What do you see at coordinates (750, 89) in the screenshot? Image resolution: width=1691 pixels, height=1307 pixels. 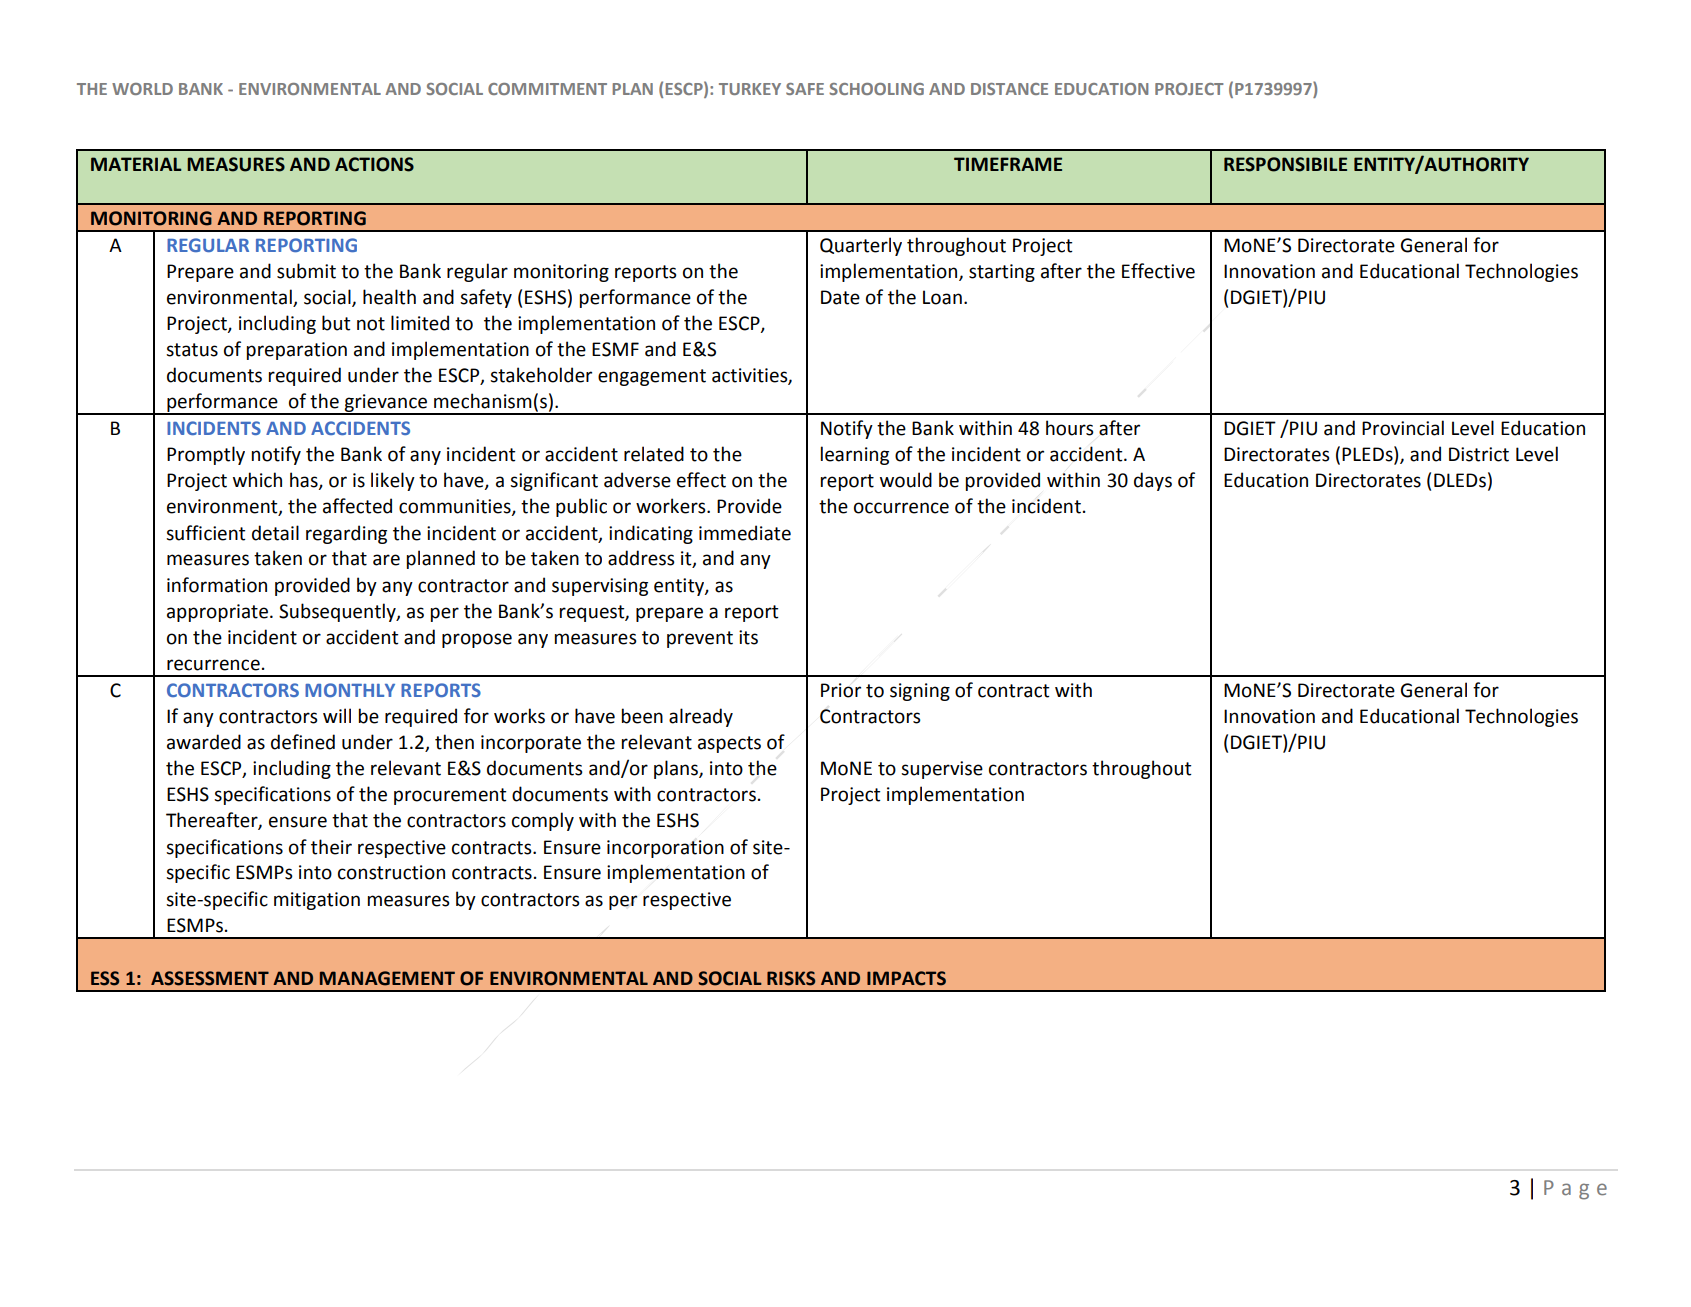 I see `TURKEY` at bounding box center [750, 89].
